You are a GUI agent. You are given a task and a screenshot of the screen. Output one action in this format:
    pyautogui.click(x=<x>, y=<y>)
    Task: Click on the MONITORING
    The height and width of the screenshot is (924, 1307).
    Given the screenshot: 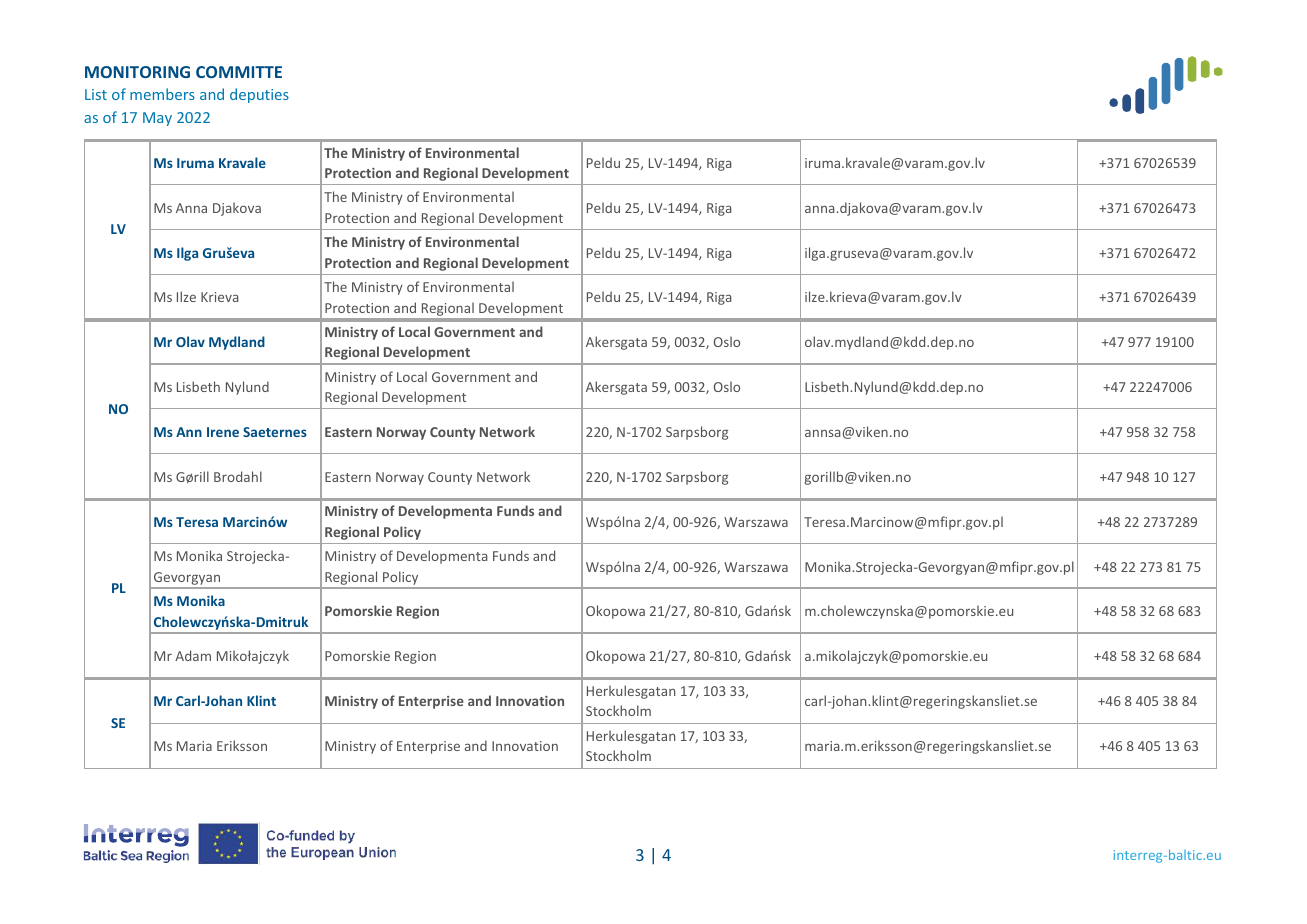 What is the action you would take?
    pyautogui.click(x=137, y=72)
